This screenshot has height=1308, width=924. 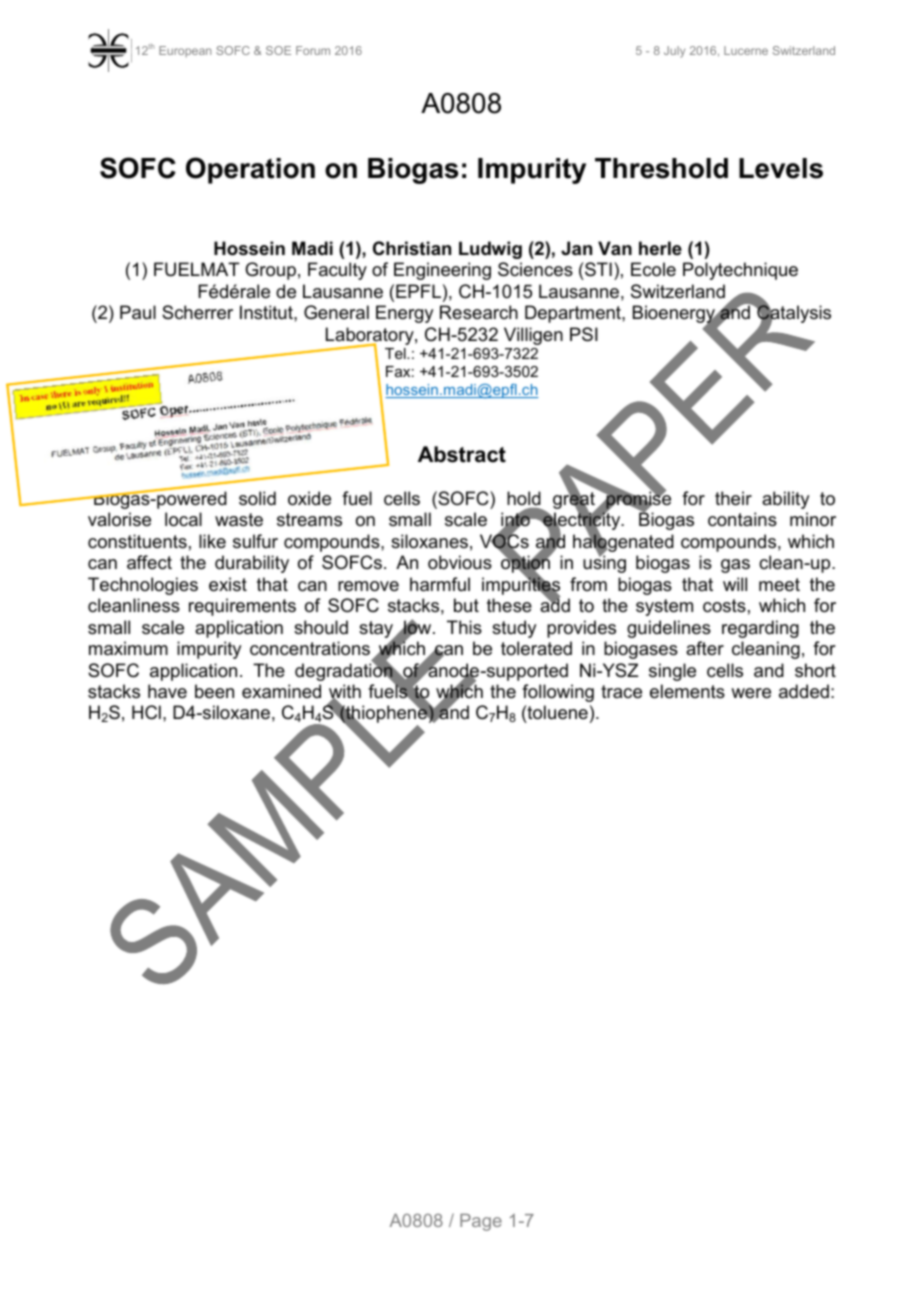 What do you see at coordinates (687, 691) in the screenshot?
I see `elements` at bounding box center [687, 691].
